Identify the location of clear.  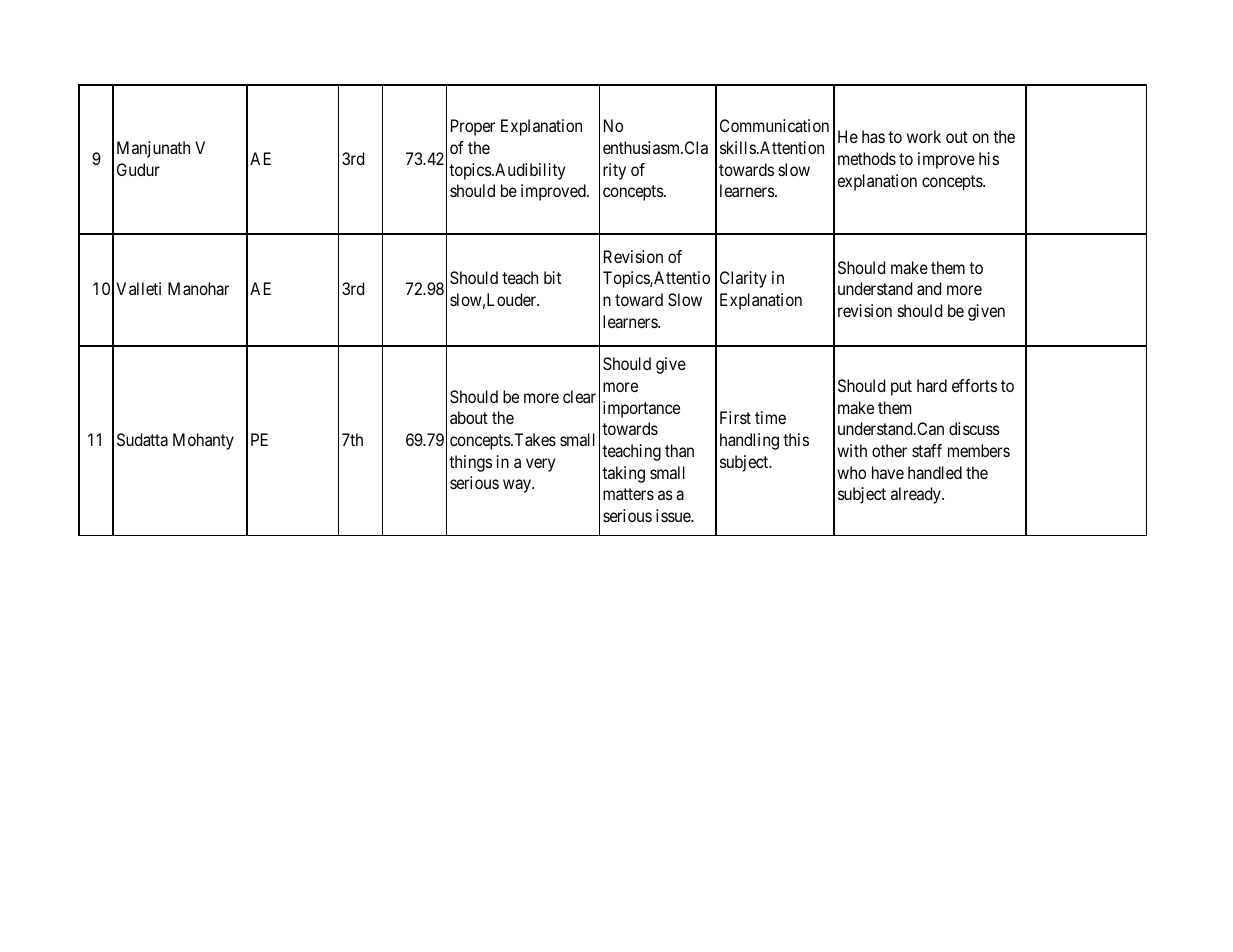
(579, 396).
